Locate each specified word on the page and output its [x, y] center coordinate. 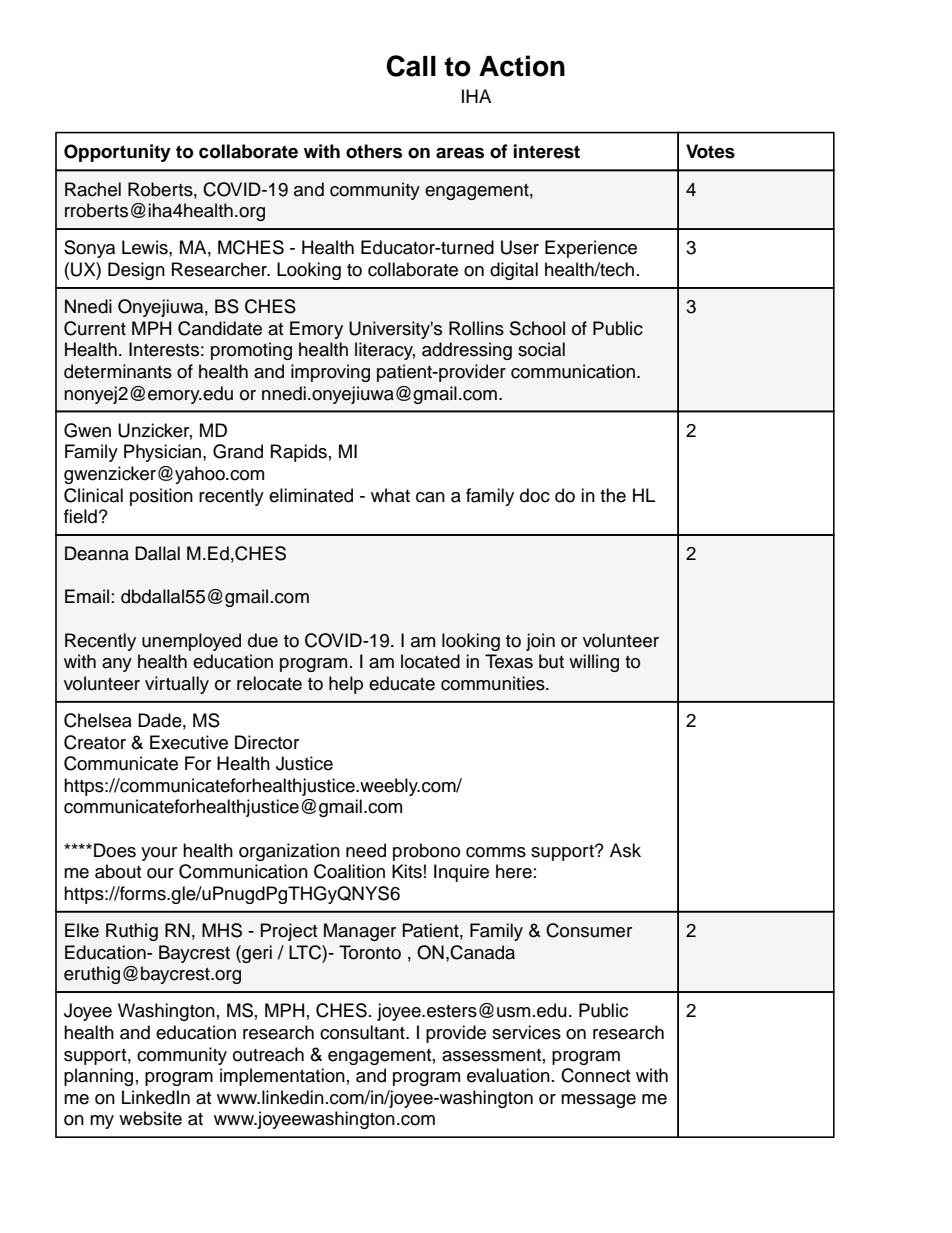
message [598, 1101]
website [150, 1118]
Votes [710, 151]
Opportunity [117, 153]
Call [411, 66]
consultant [363, 1032]
